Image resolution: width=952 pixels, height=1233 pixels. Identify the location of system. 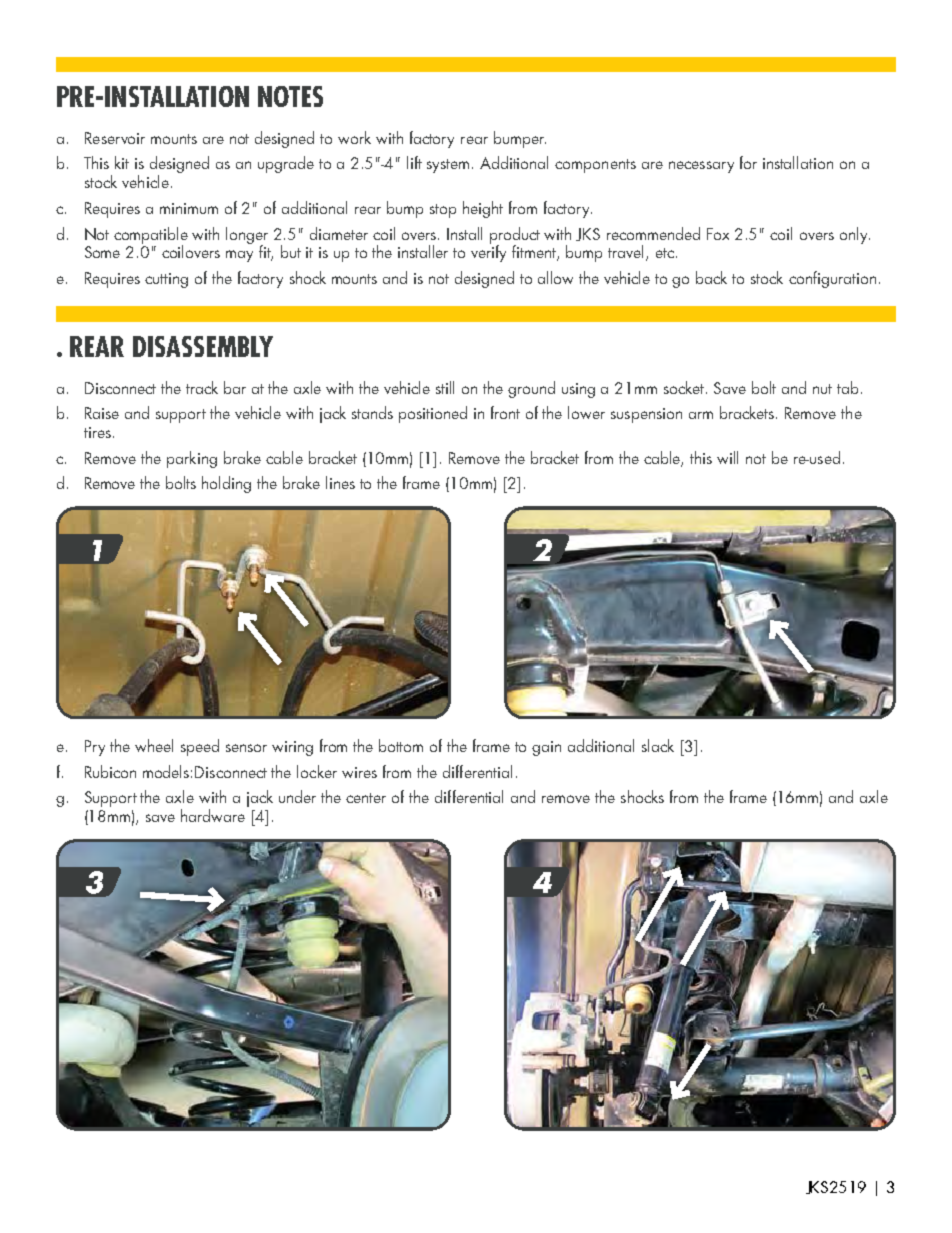
(448, 166).
